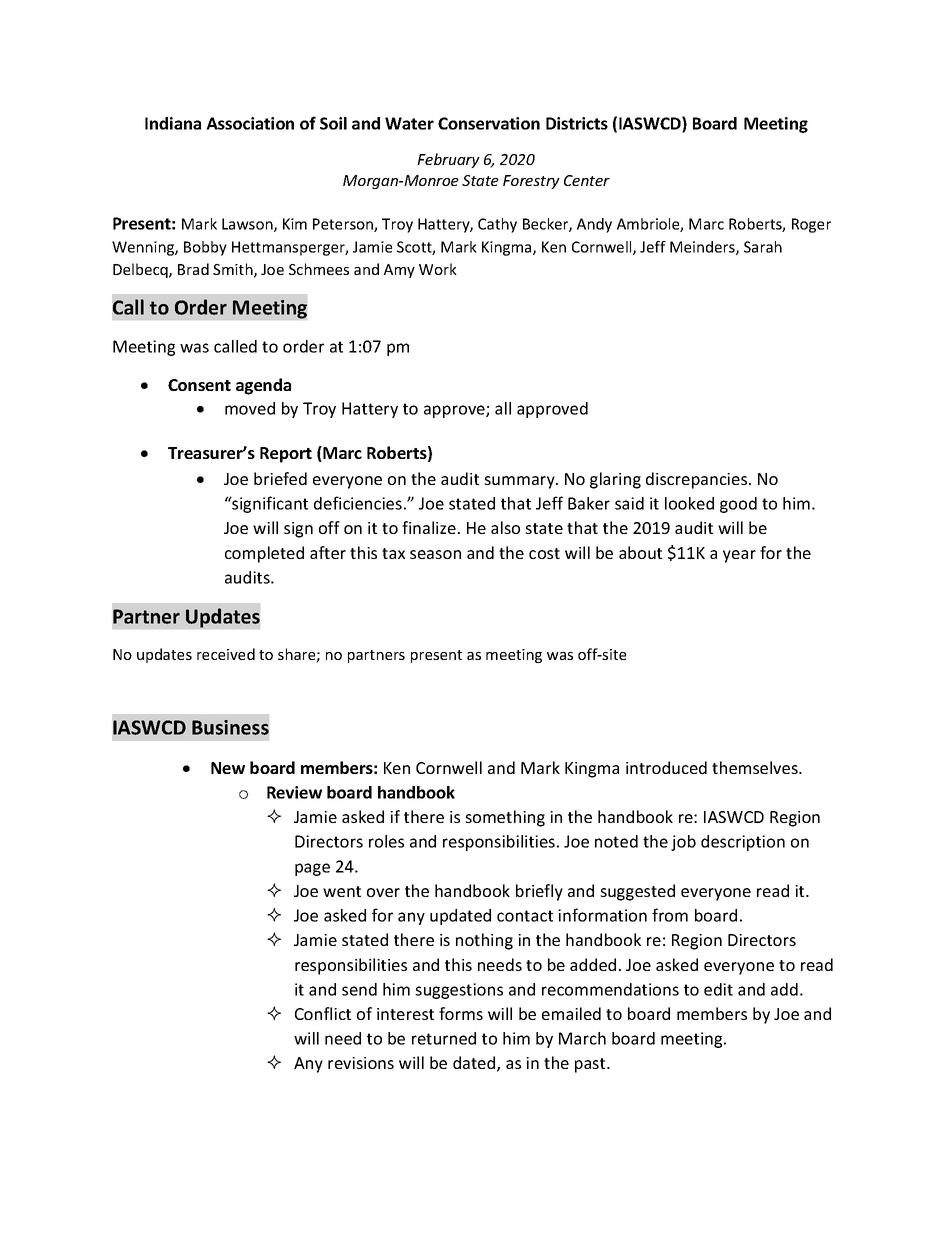 Image resolution: width=952 pixels, height=1233 pixels. I want to click on discrepancies, so click(698, 480).
